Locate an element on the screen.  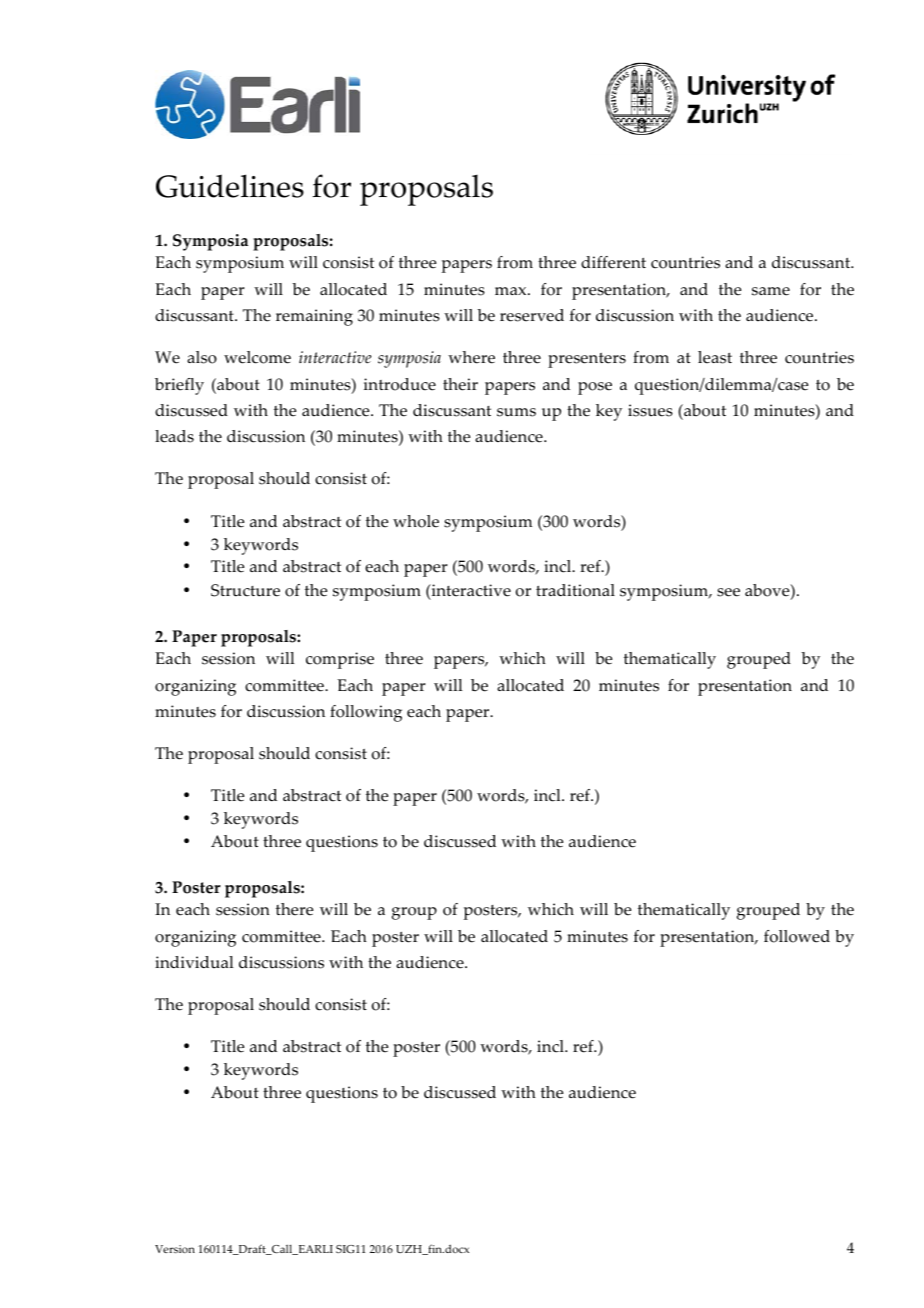
see is located at coordinates (728, 592).
